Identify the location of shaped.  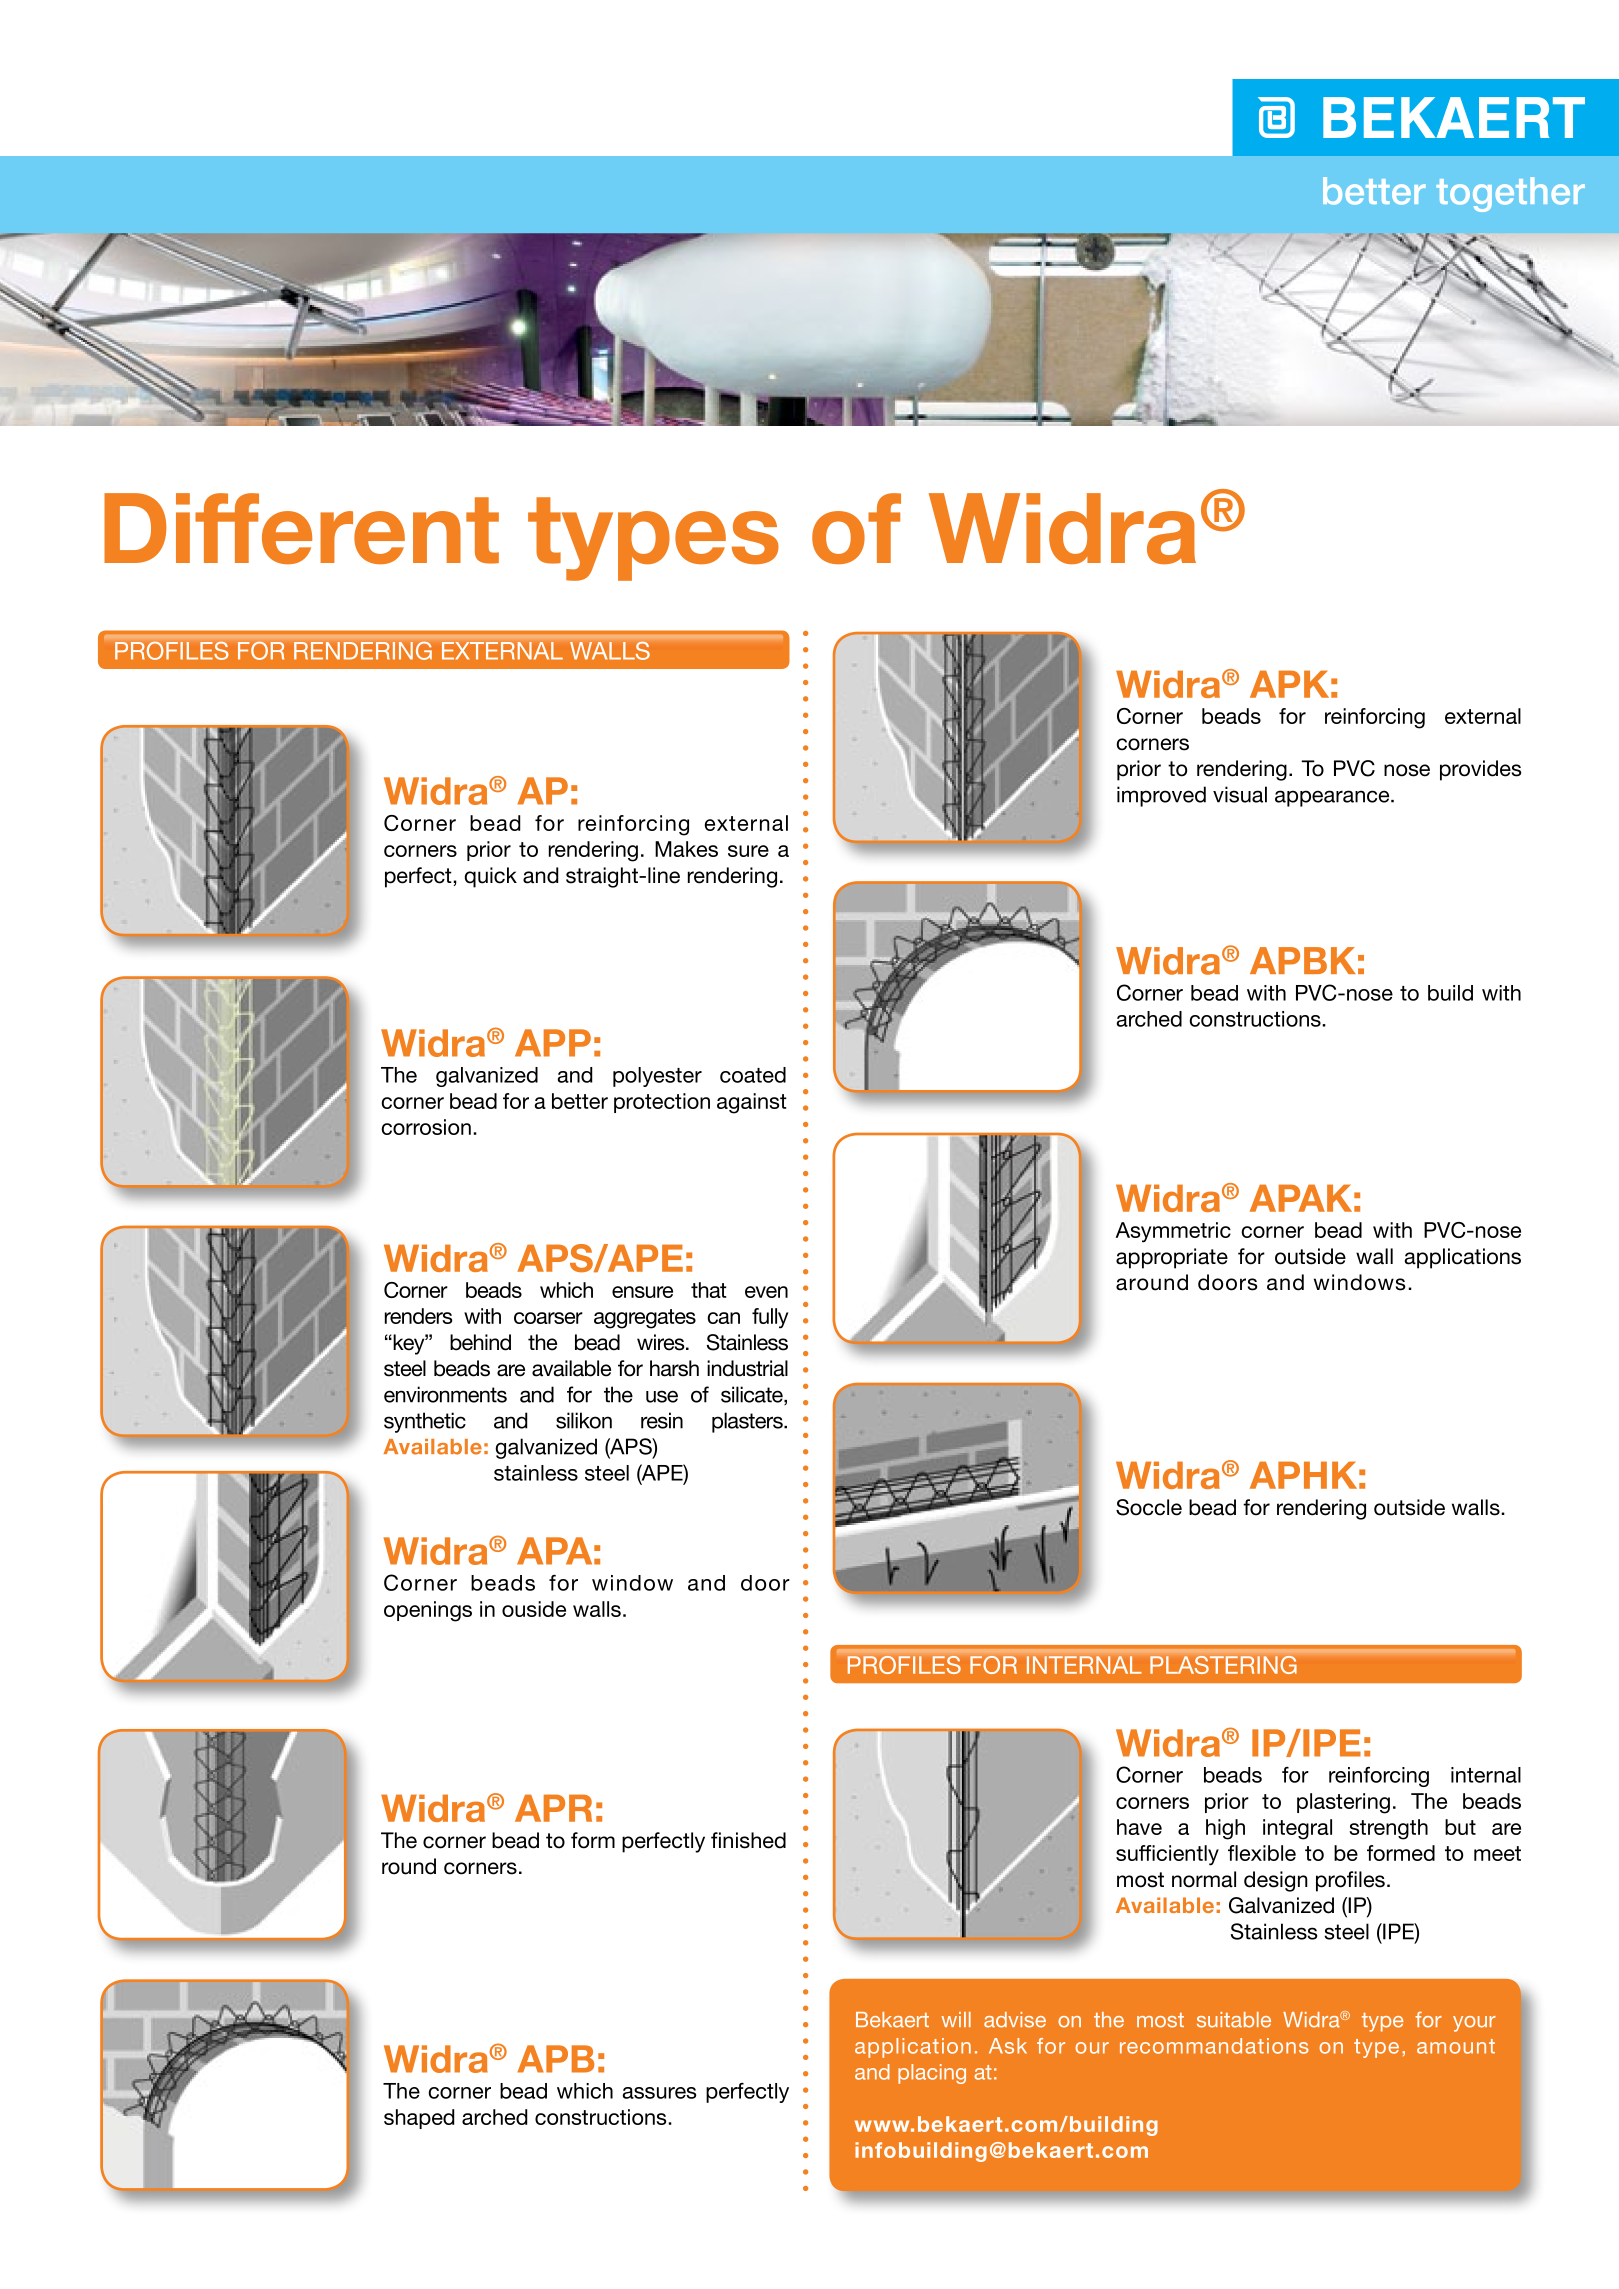
(419, 2119).
